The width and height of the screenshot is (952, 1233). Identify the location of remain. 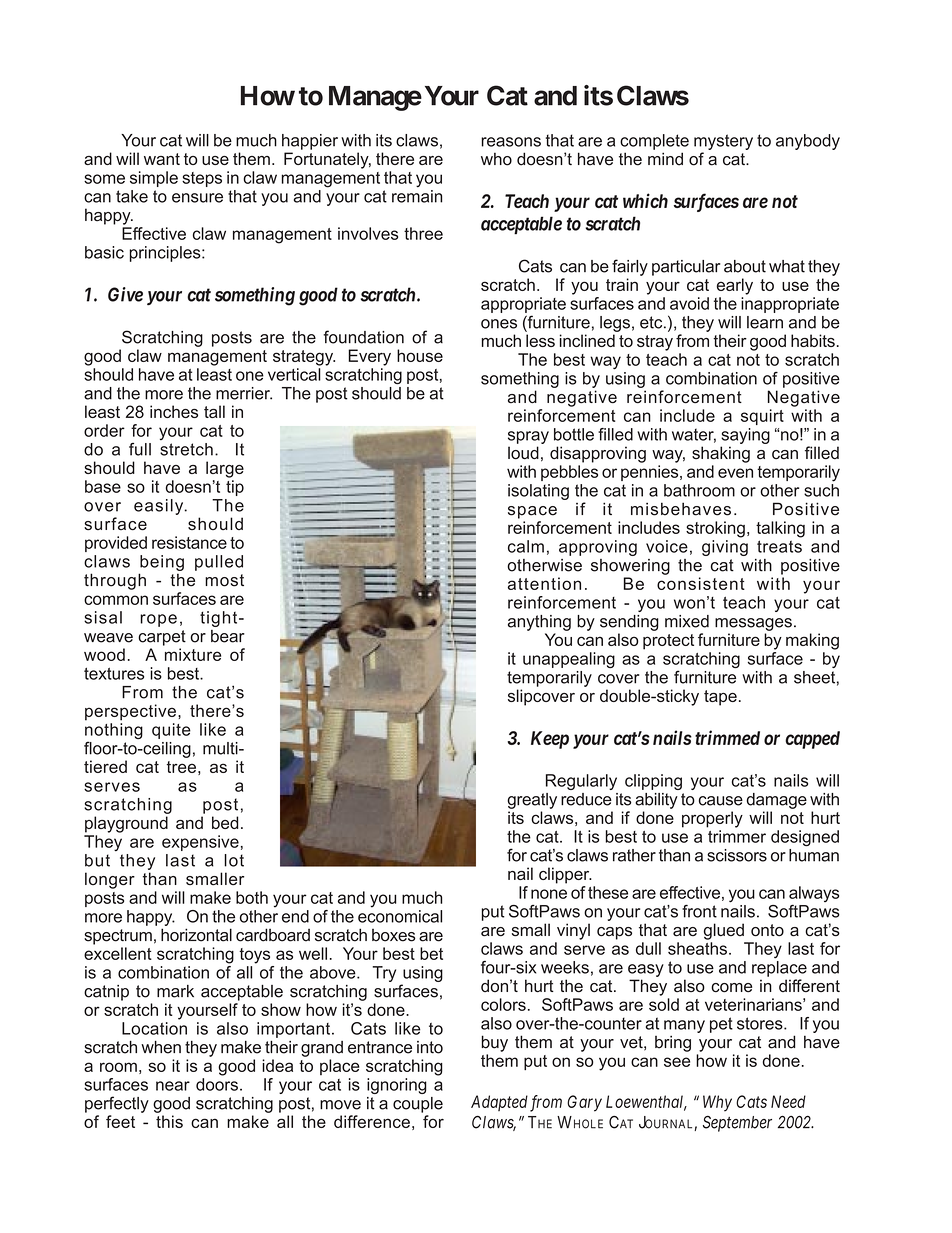
(417, 196).
